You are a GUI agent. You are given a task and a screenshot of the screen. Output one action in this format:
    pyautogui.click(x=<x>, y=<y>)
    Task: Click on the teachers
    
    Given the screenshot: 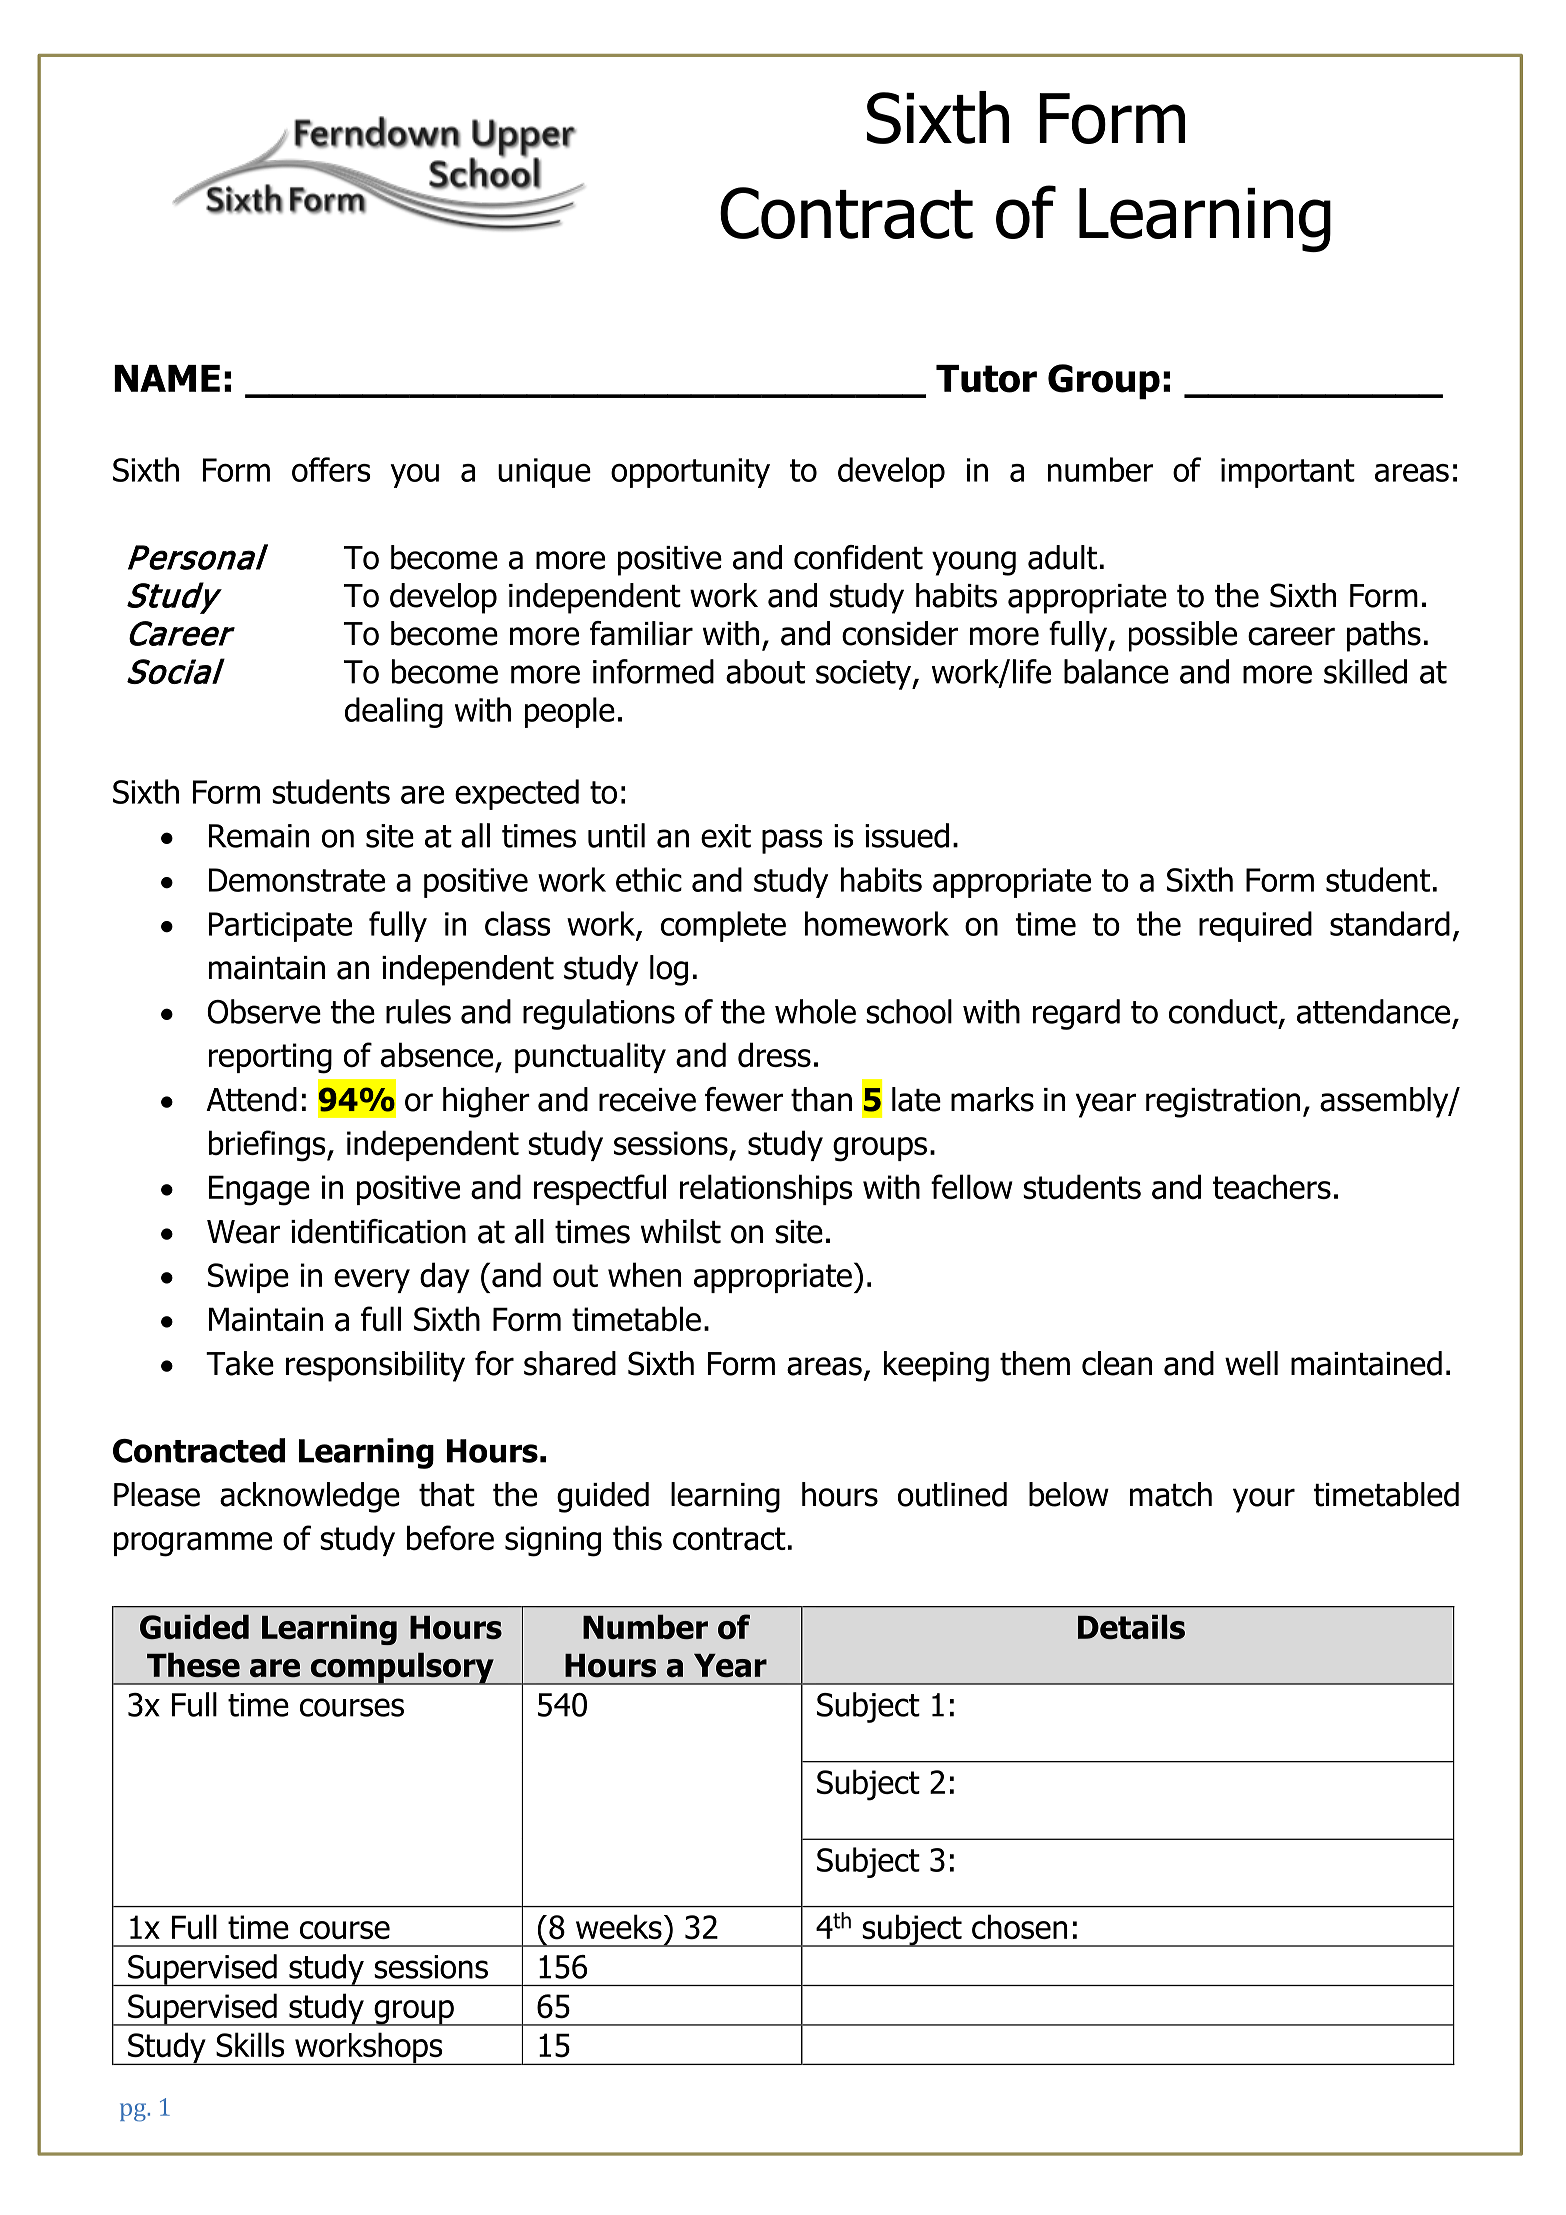 What is the action you would take?
    pyautogui.click(x=1272, y=1187)
